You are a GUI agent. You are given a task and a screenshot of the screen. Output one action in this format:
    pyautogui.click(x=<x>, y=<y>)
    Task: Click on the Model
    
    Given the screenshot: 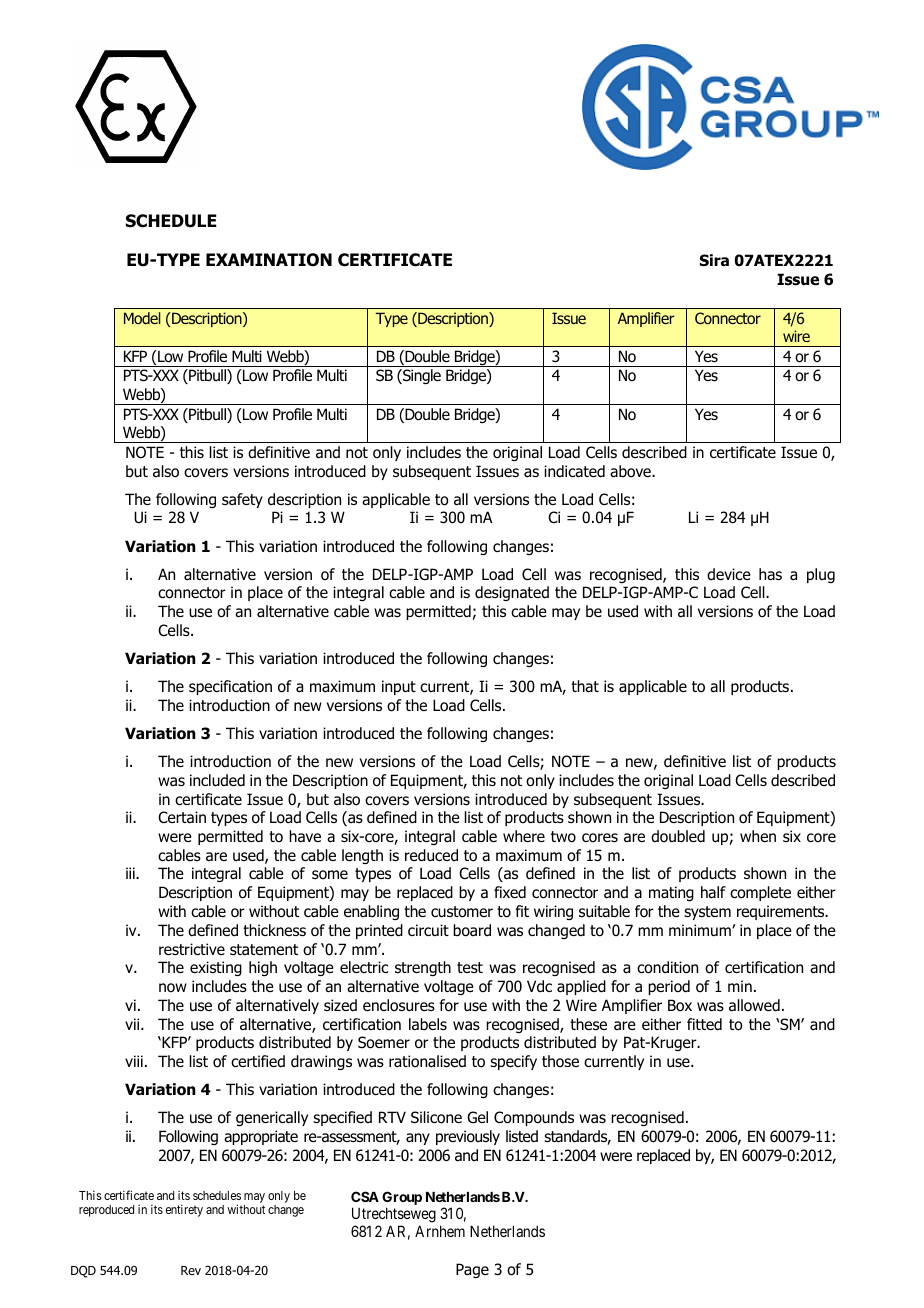 What is the action you would take?
    pyautogui.click(x=142, y=318)
